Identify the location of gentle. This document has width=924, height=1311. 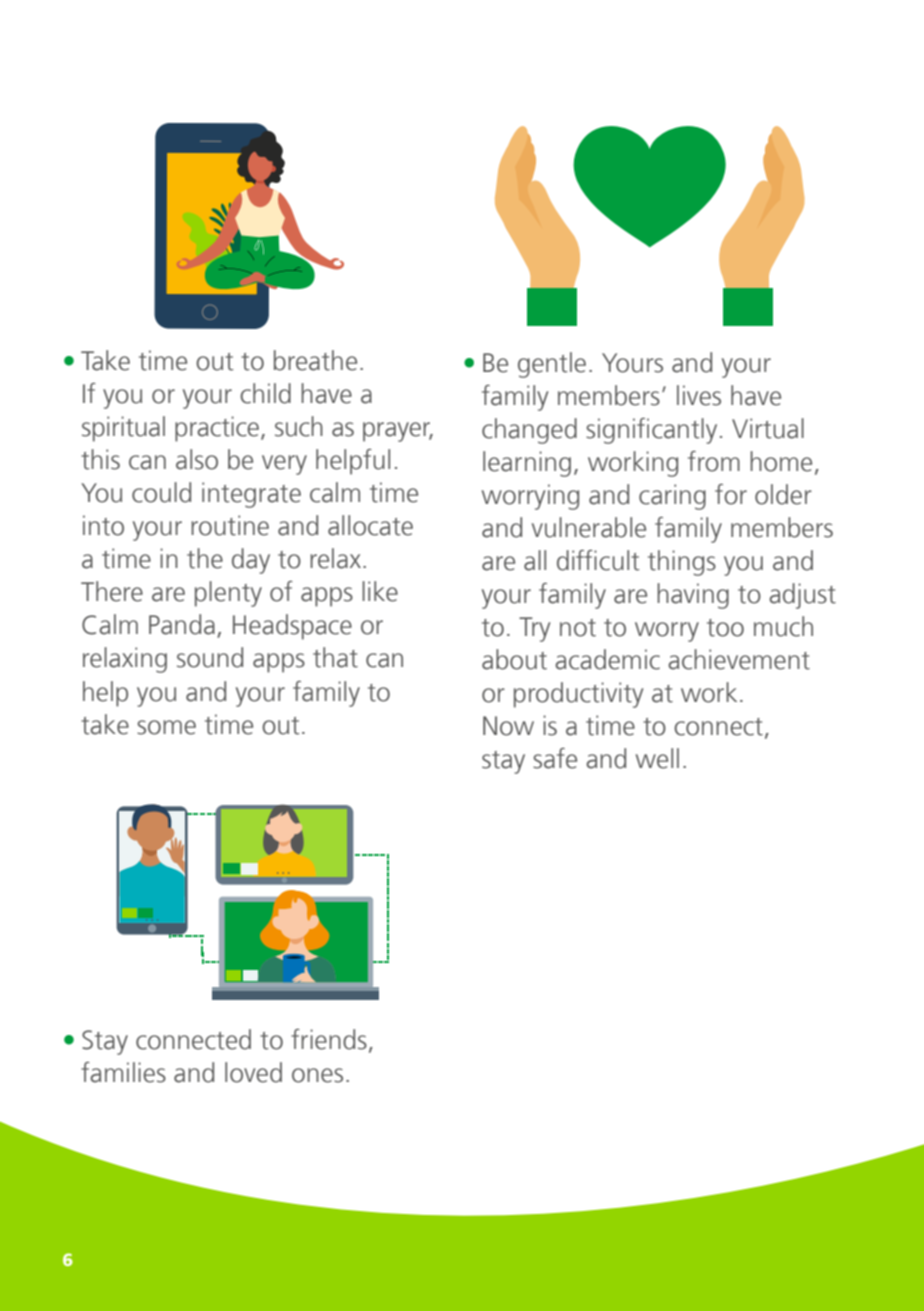
(552, 365).
